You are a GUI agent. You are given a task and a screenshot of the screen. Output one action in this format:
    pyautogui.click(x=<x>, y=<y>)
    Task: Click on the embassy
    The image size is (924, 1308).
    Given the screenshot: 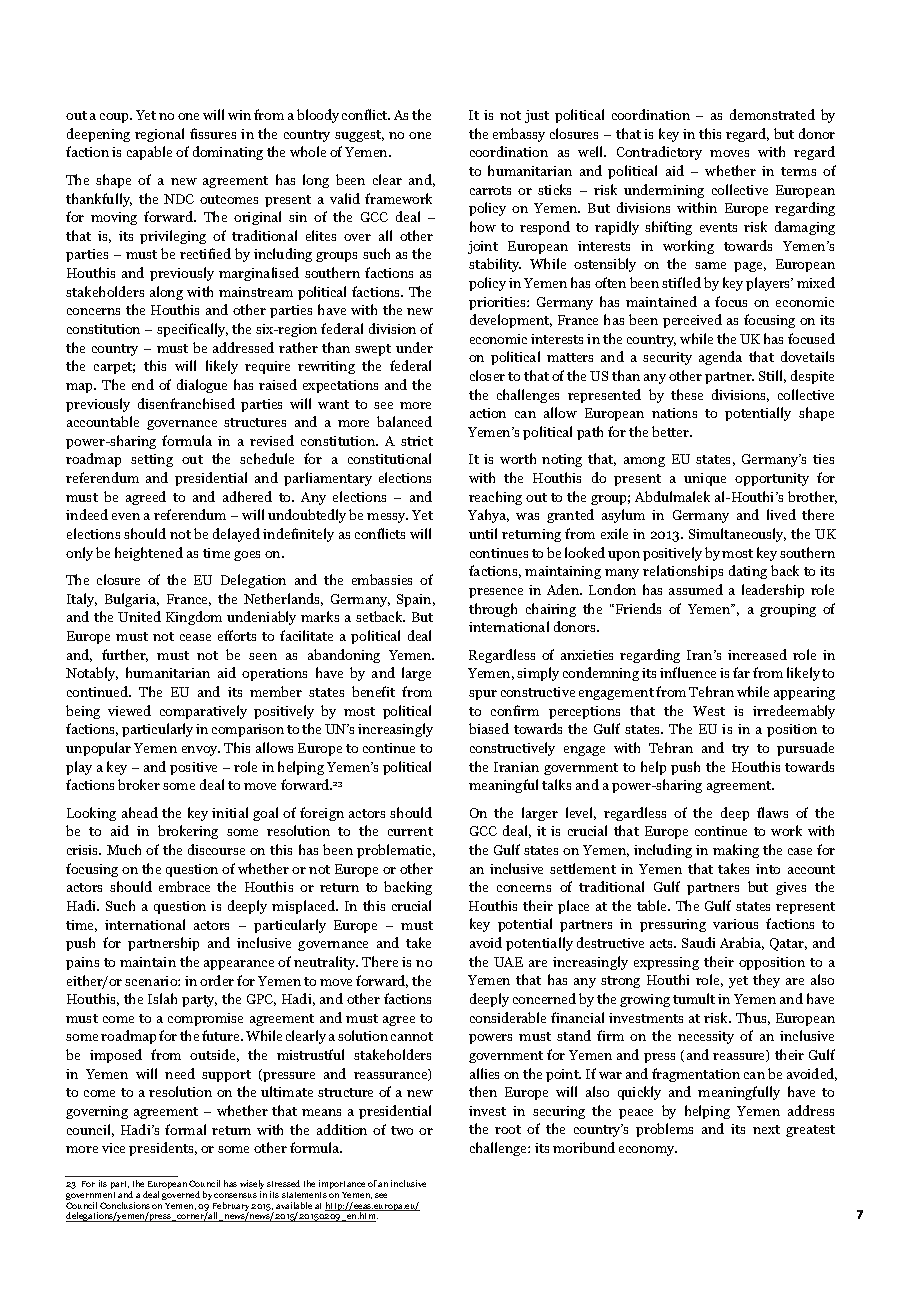 What is the action you would take?
    pyautogui.click(x=519, y=135)
